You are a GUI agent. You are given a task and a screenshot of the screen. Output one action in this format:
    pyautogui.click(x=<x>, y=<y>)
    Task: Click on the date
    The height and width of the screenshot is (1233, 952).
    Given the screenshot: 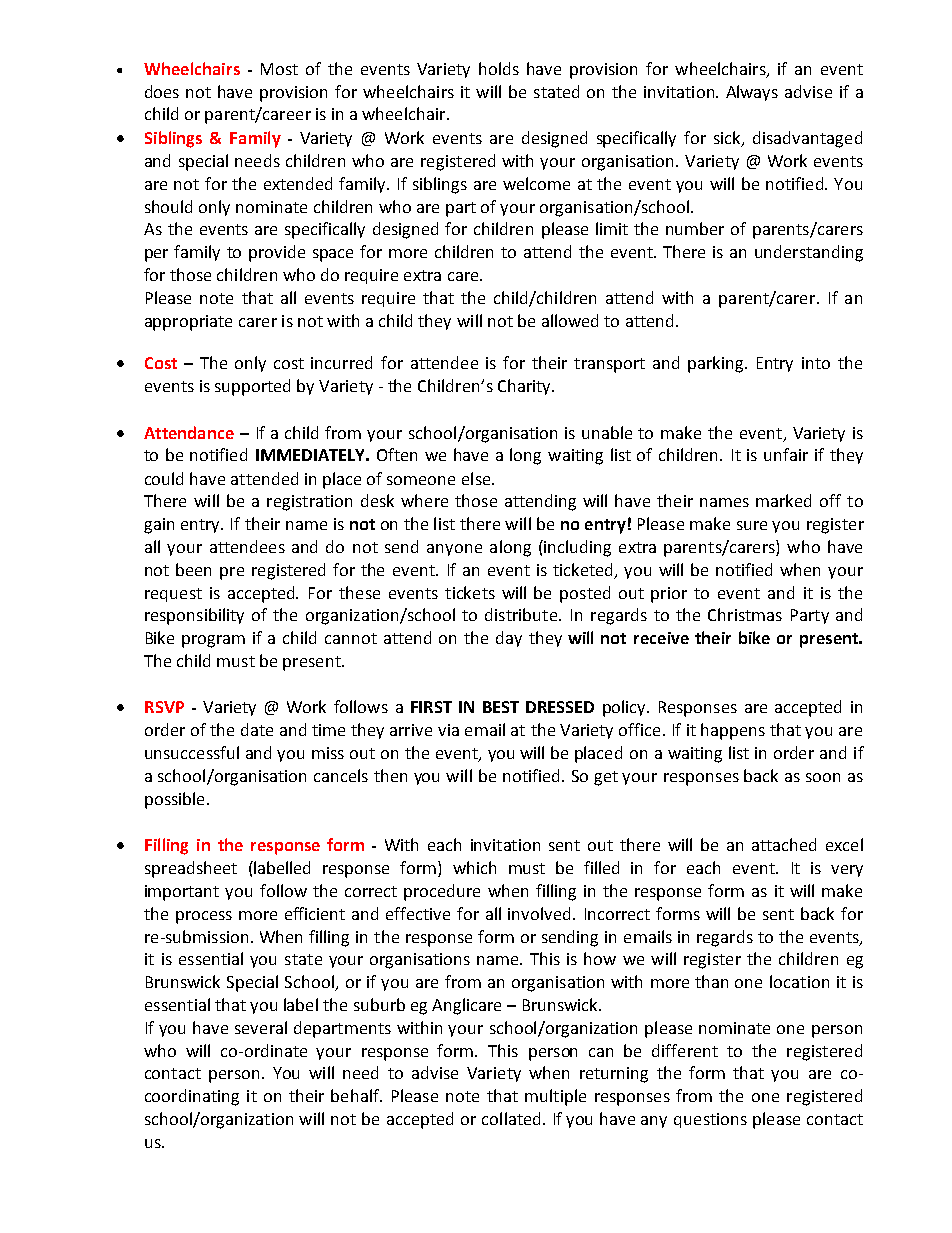 What is the action you would take?
    pyautogui.click(x=257, y=729)
